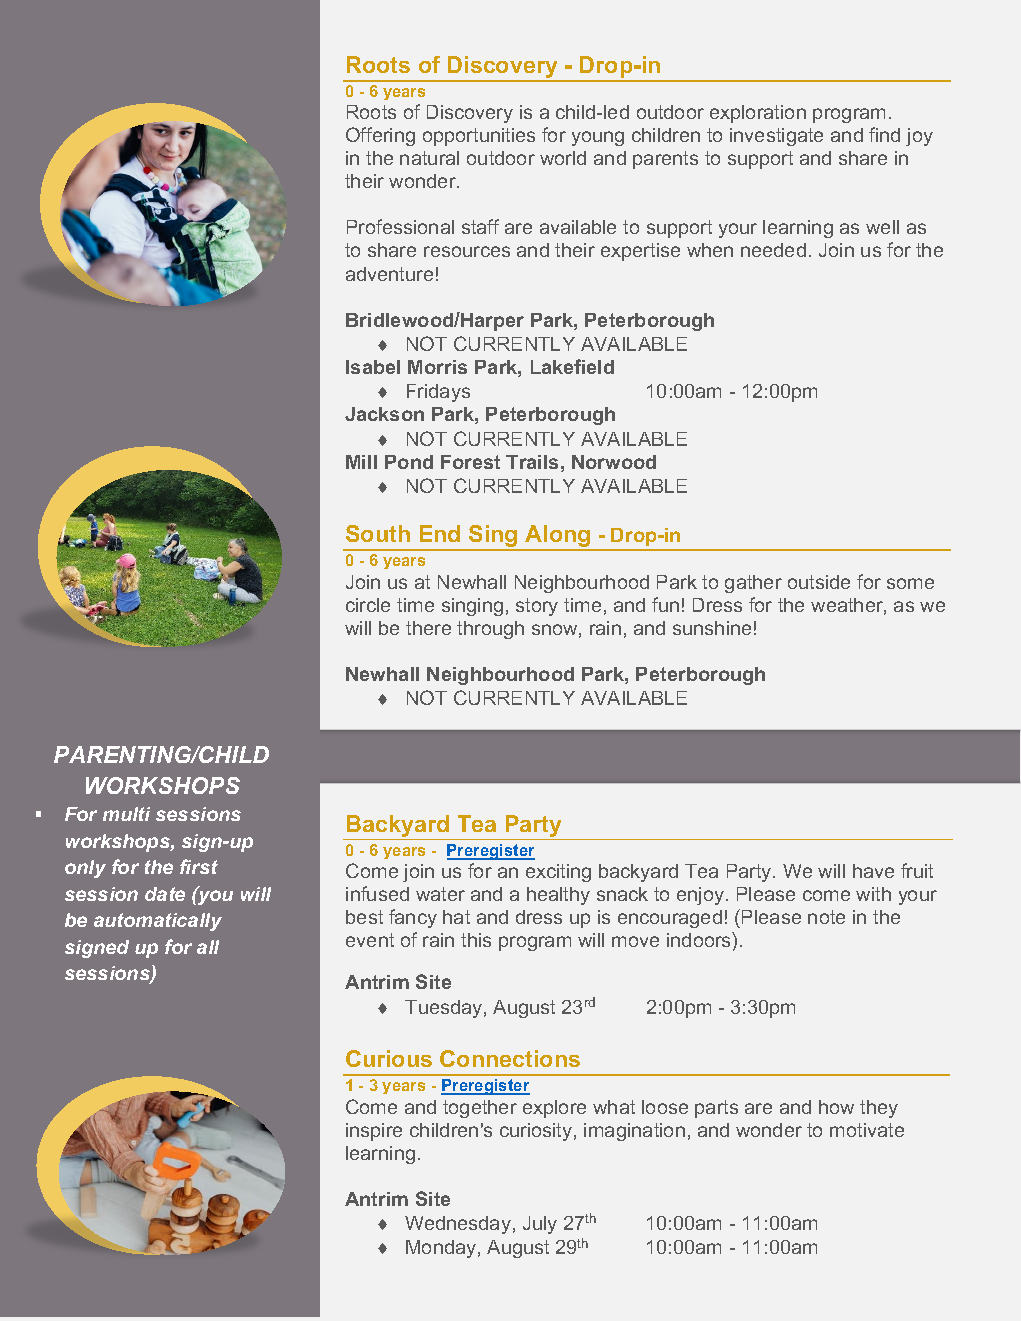 The width and height of the document is (1021, 1321). Describe the element at coordinates (819, 582) in the document. I see `outside` at that location.
